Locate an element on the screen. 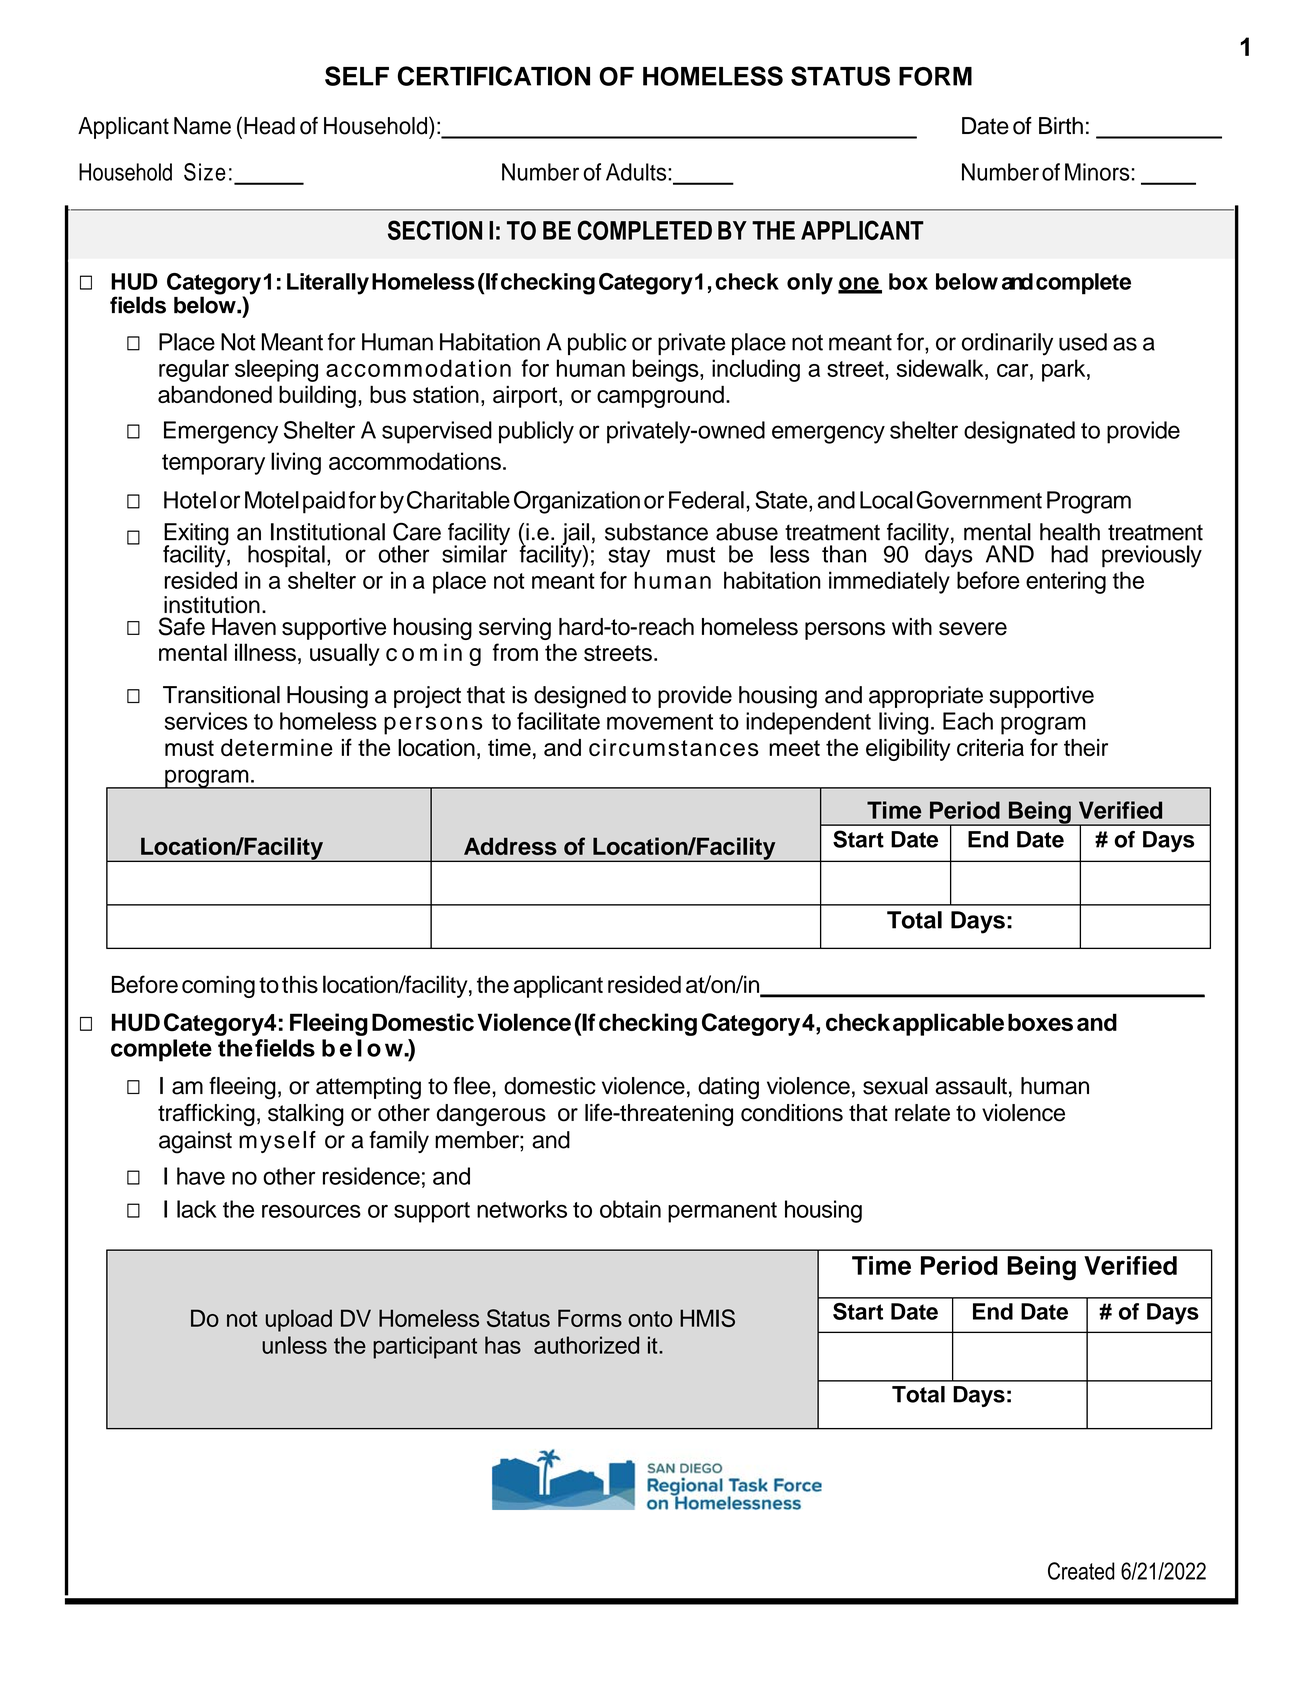  stay is located at coordinates (629, 557).
